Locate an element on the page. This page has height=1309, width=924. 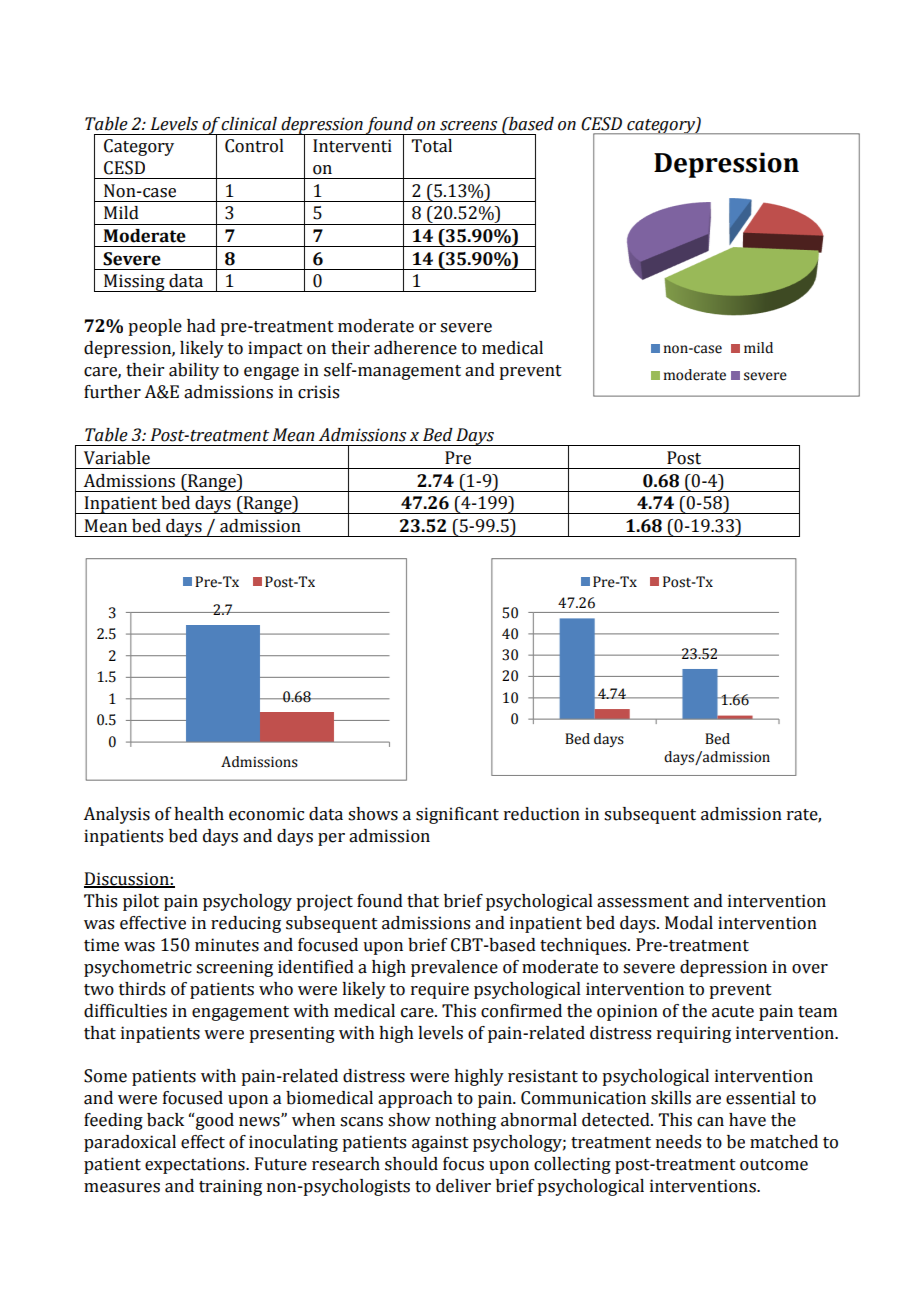
Variable is located at coordinates (117, 458).
